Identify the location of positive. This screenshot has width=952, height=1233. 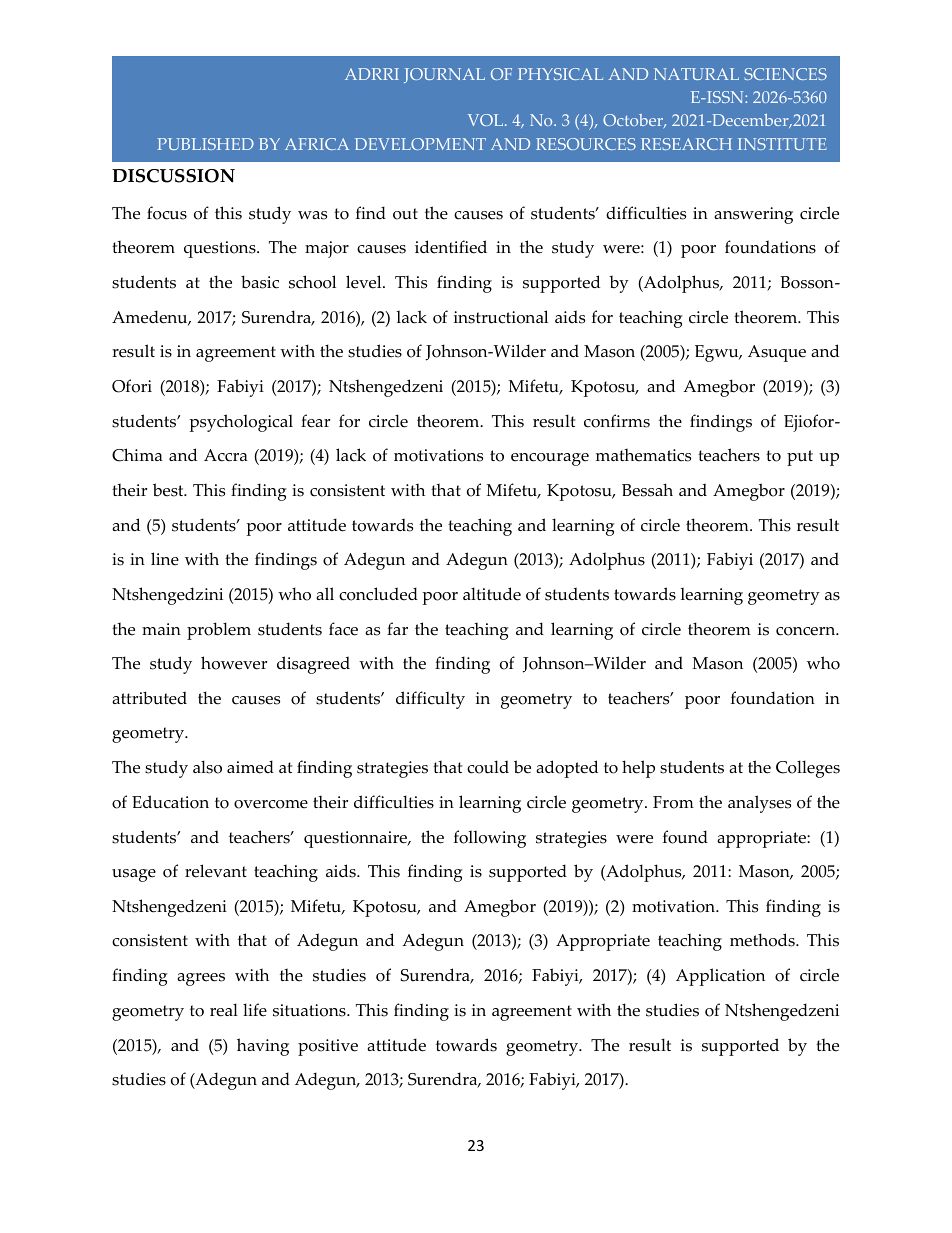
(328, 1047).
